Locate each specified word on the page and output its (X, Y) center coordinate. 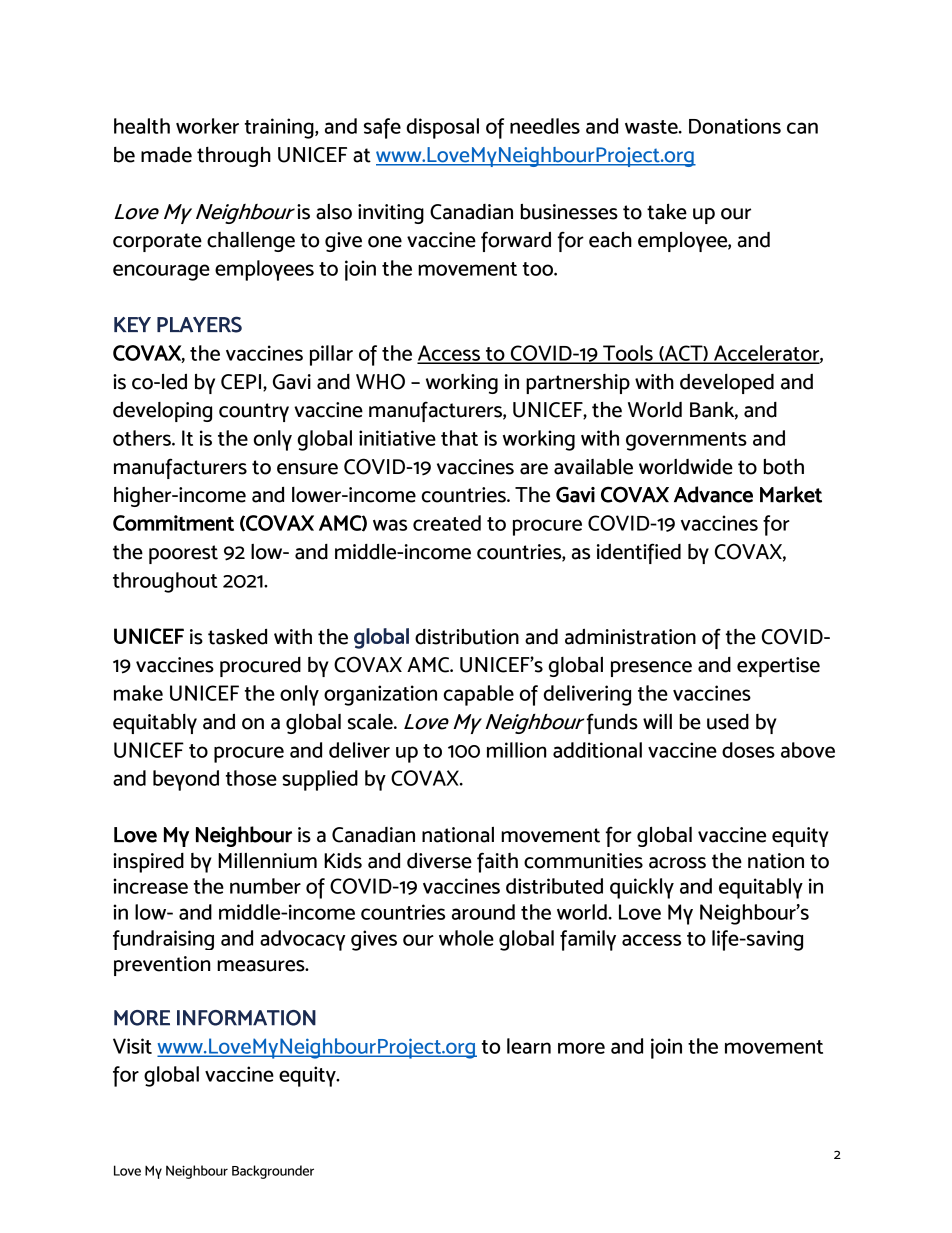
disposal (443, 128)
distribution (467, 637)
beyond (186, 780)
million (517, 750)
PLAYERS (199, 324)
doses (748, 750)
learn (529, 1046)
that (459, 438)
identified (639, 553)
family (588, 940)
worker (207, 126)
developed (727, 384)
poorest (183, 554)
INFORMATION (246, 1018)
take (667, 212)
